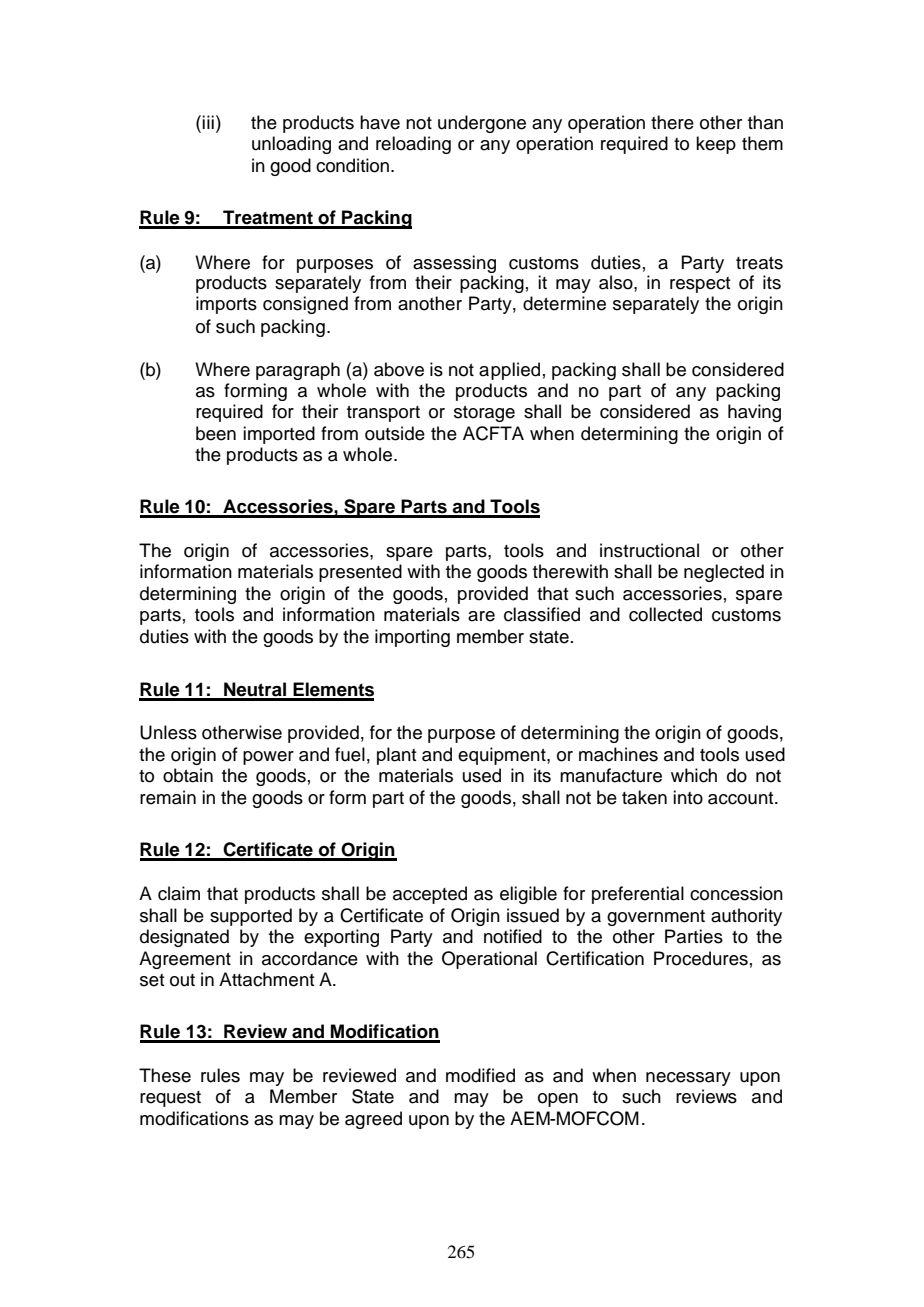  What do you see at coordinates (482, 124) in the page?
I see `undergone` at bounding box center [482, 124].
